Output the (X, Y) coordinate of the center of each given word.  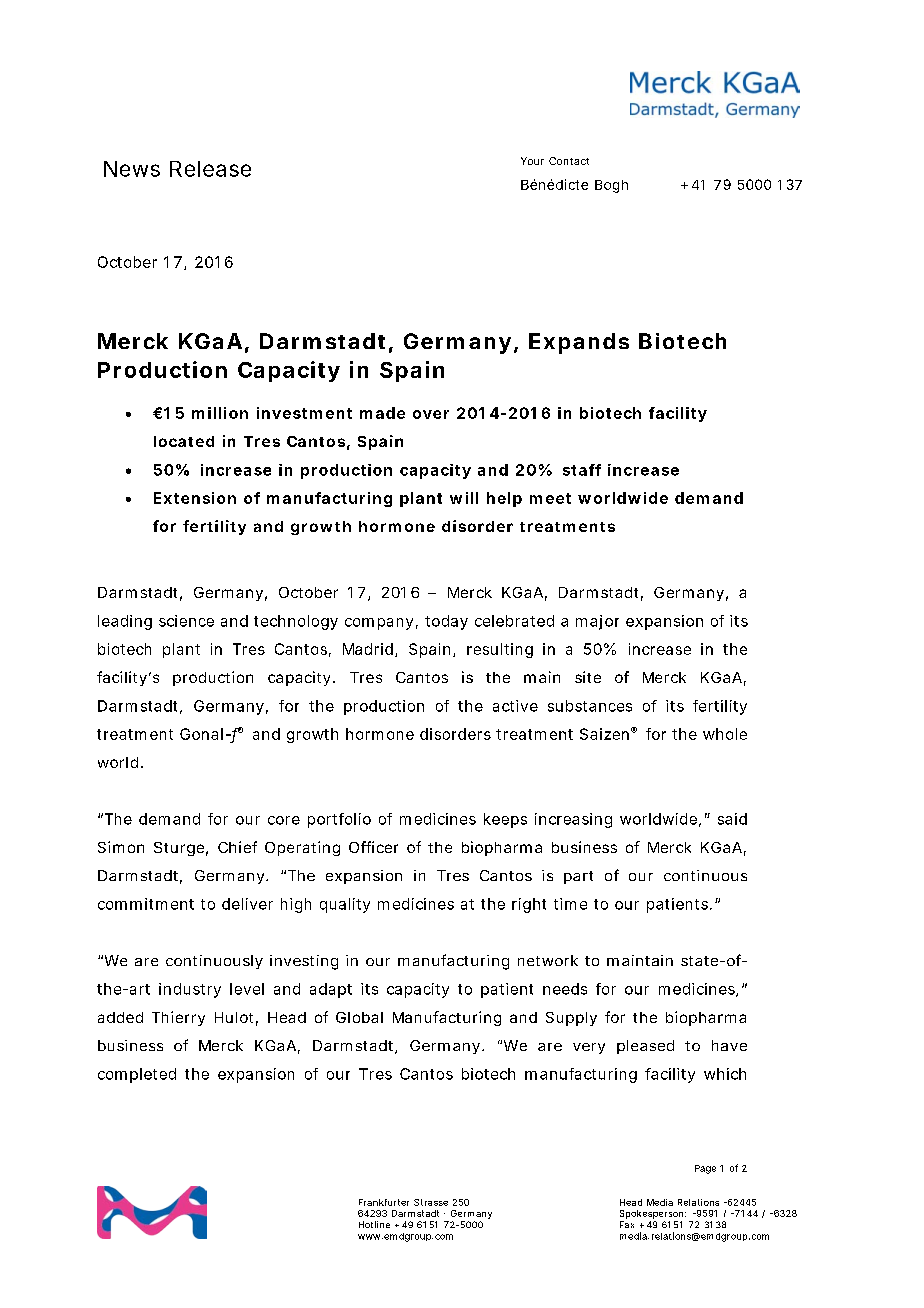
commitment (146, 904)
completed (137, 1075)
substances (590, 706)
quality (345, 905)
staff (582, 470)
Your (532, 161)
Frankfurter (384, 1202)
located (184, 441)
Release (210, 169)
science (186, 621)
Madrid (368, 649)
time (570, 904)
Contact (569, 161)
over (431, 414)
